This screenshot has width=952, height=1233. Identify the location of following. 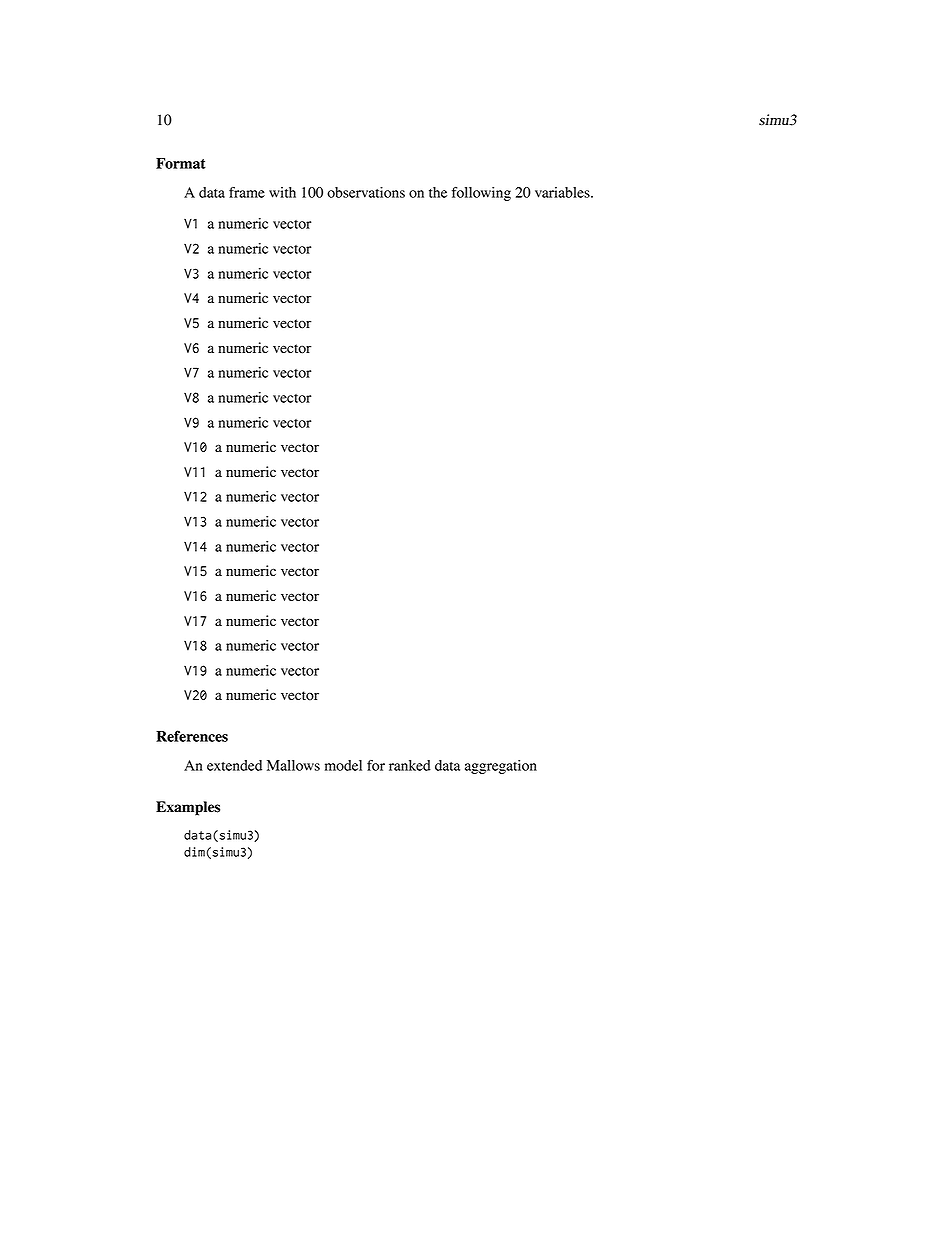
(481, 194).
